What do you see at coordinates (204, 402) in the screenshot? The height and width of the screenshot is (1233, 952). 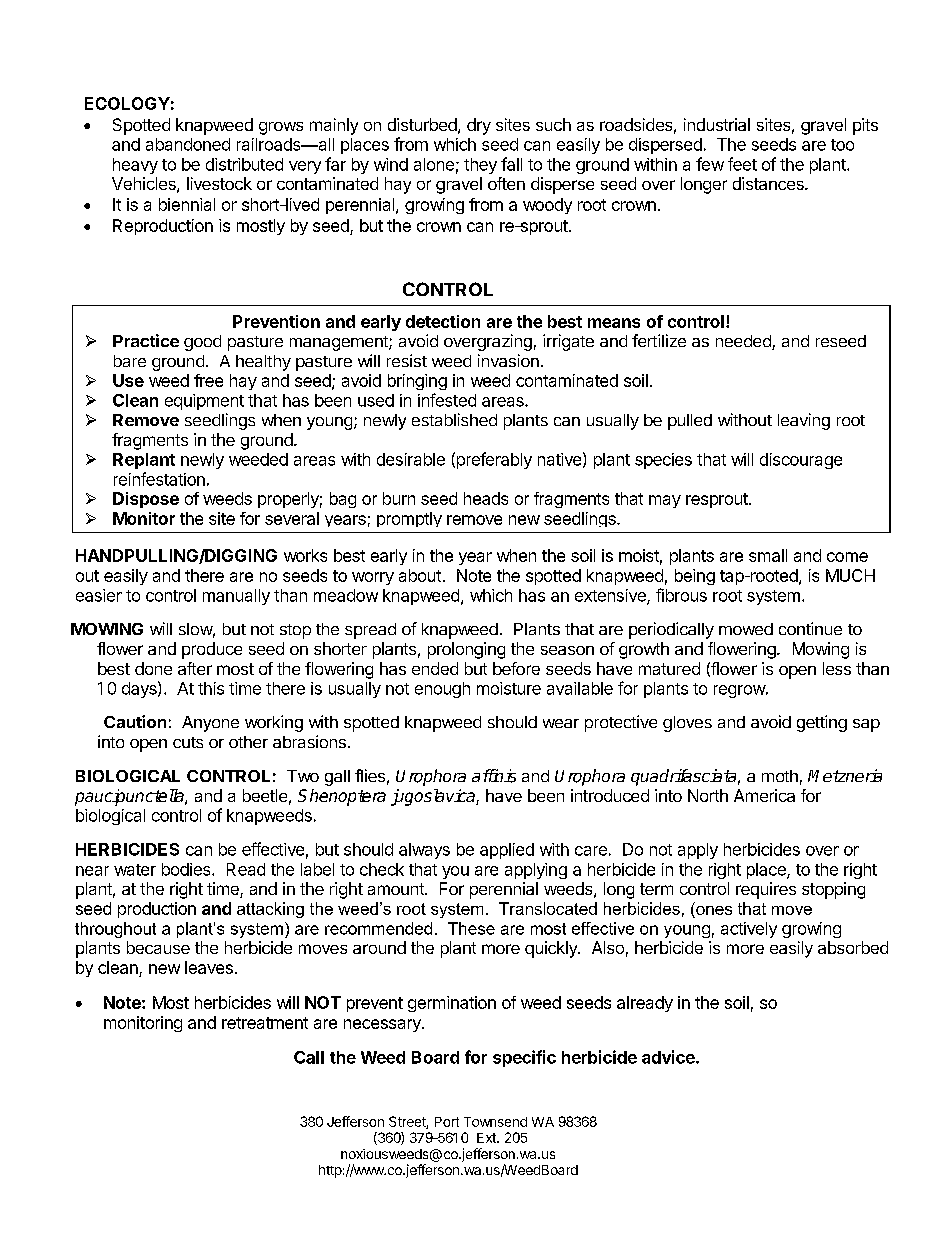 I see `equipment` at bounding box center [204, 402].
